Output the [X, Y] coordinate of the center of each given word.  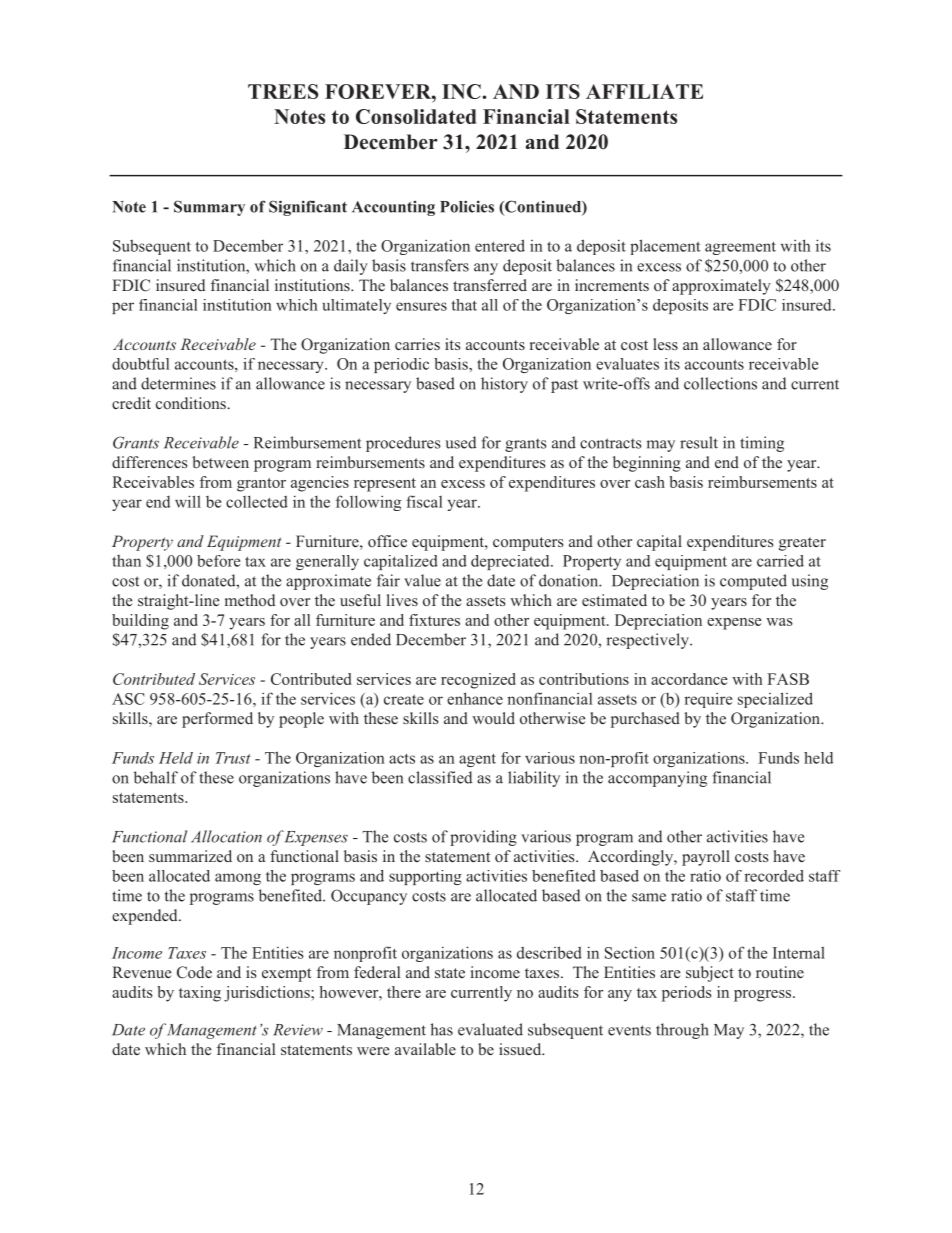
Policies [467, 206]
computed [753, 582]
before [218, 561]
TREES [283, 91]
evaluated [490, 1029]
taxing [200, 994]
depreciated [511, 562]
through [682, 1031]
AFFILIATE [644, 91]
